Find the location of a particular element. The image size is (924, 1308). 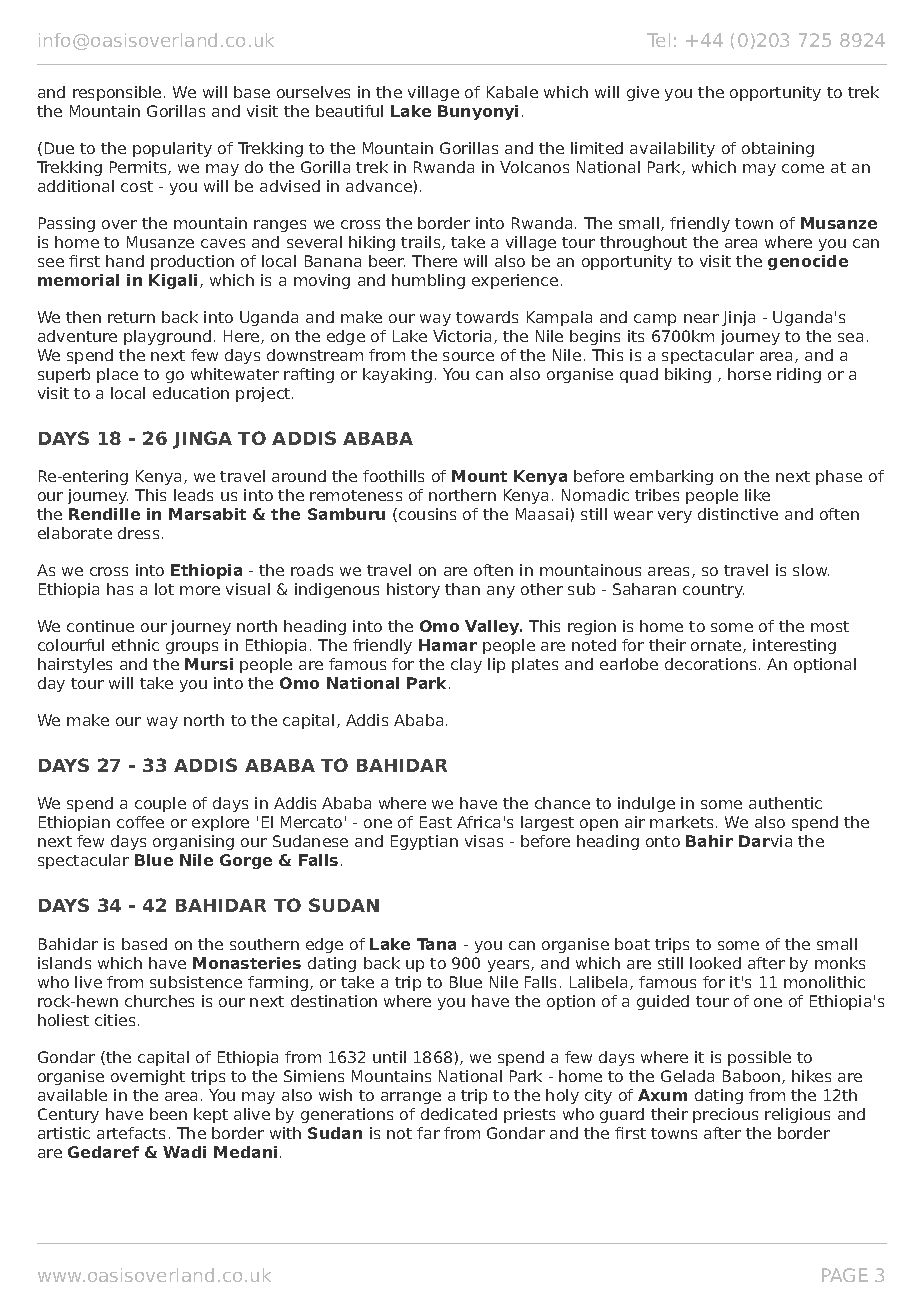

markets is located at coordinates (681, 822).
